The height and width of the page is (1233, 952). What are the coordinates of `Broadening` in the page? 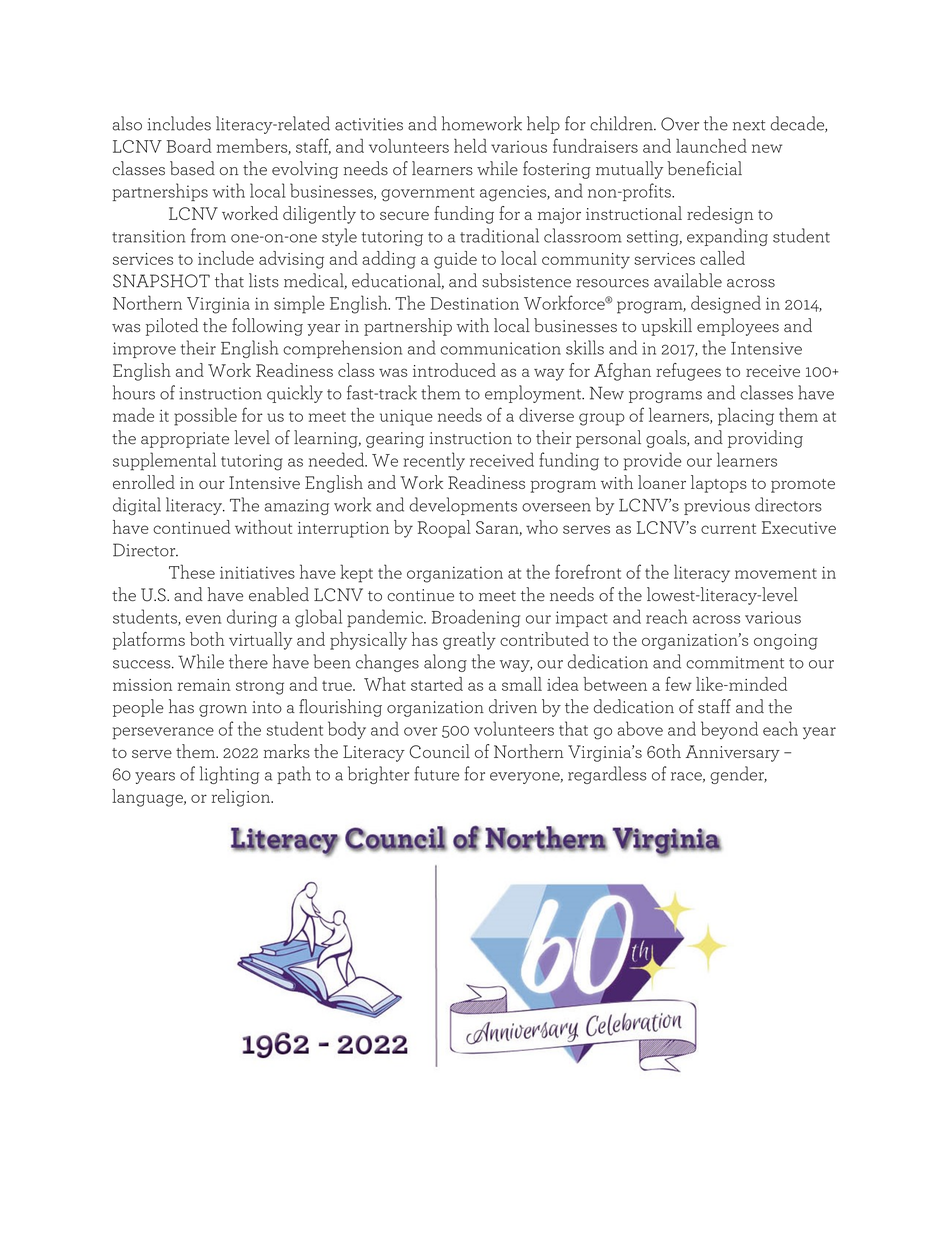 It's located at (476, 618).
